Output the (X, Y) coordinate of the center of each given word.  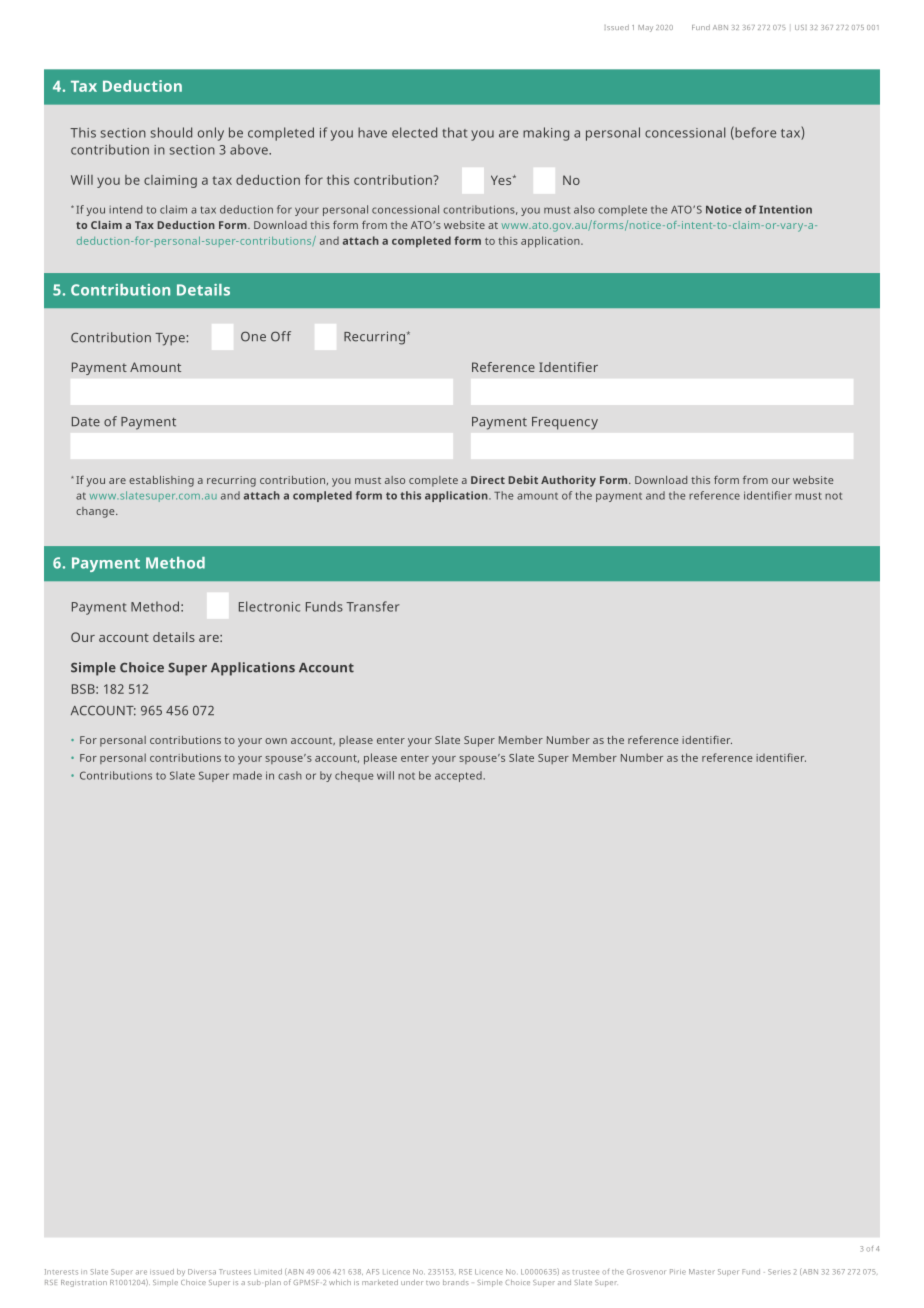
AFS (372, 1272)
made (247, 775)
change (96, 512)
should (171, 132)
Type (171, 339)
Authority (568, 481)
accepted (459, 776)
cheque (354, 776)
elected (414, 132)
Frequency (565, 423)
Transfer (373, 606)
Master (702, 1272)
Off (281, 336)
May (645, 28)
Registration (84, 1283)
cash (290, 775)
